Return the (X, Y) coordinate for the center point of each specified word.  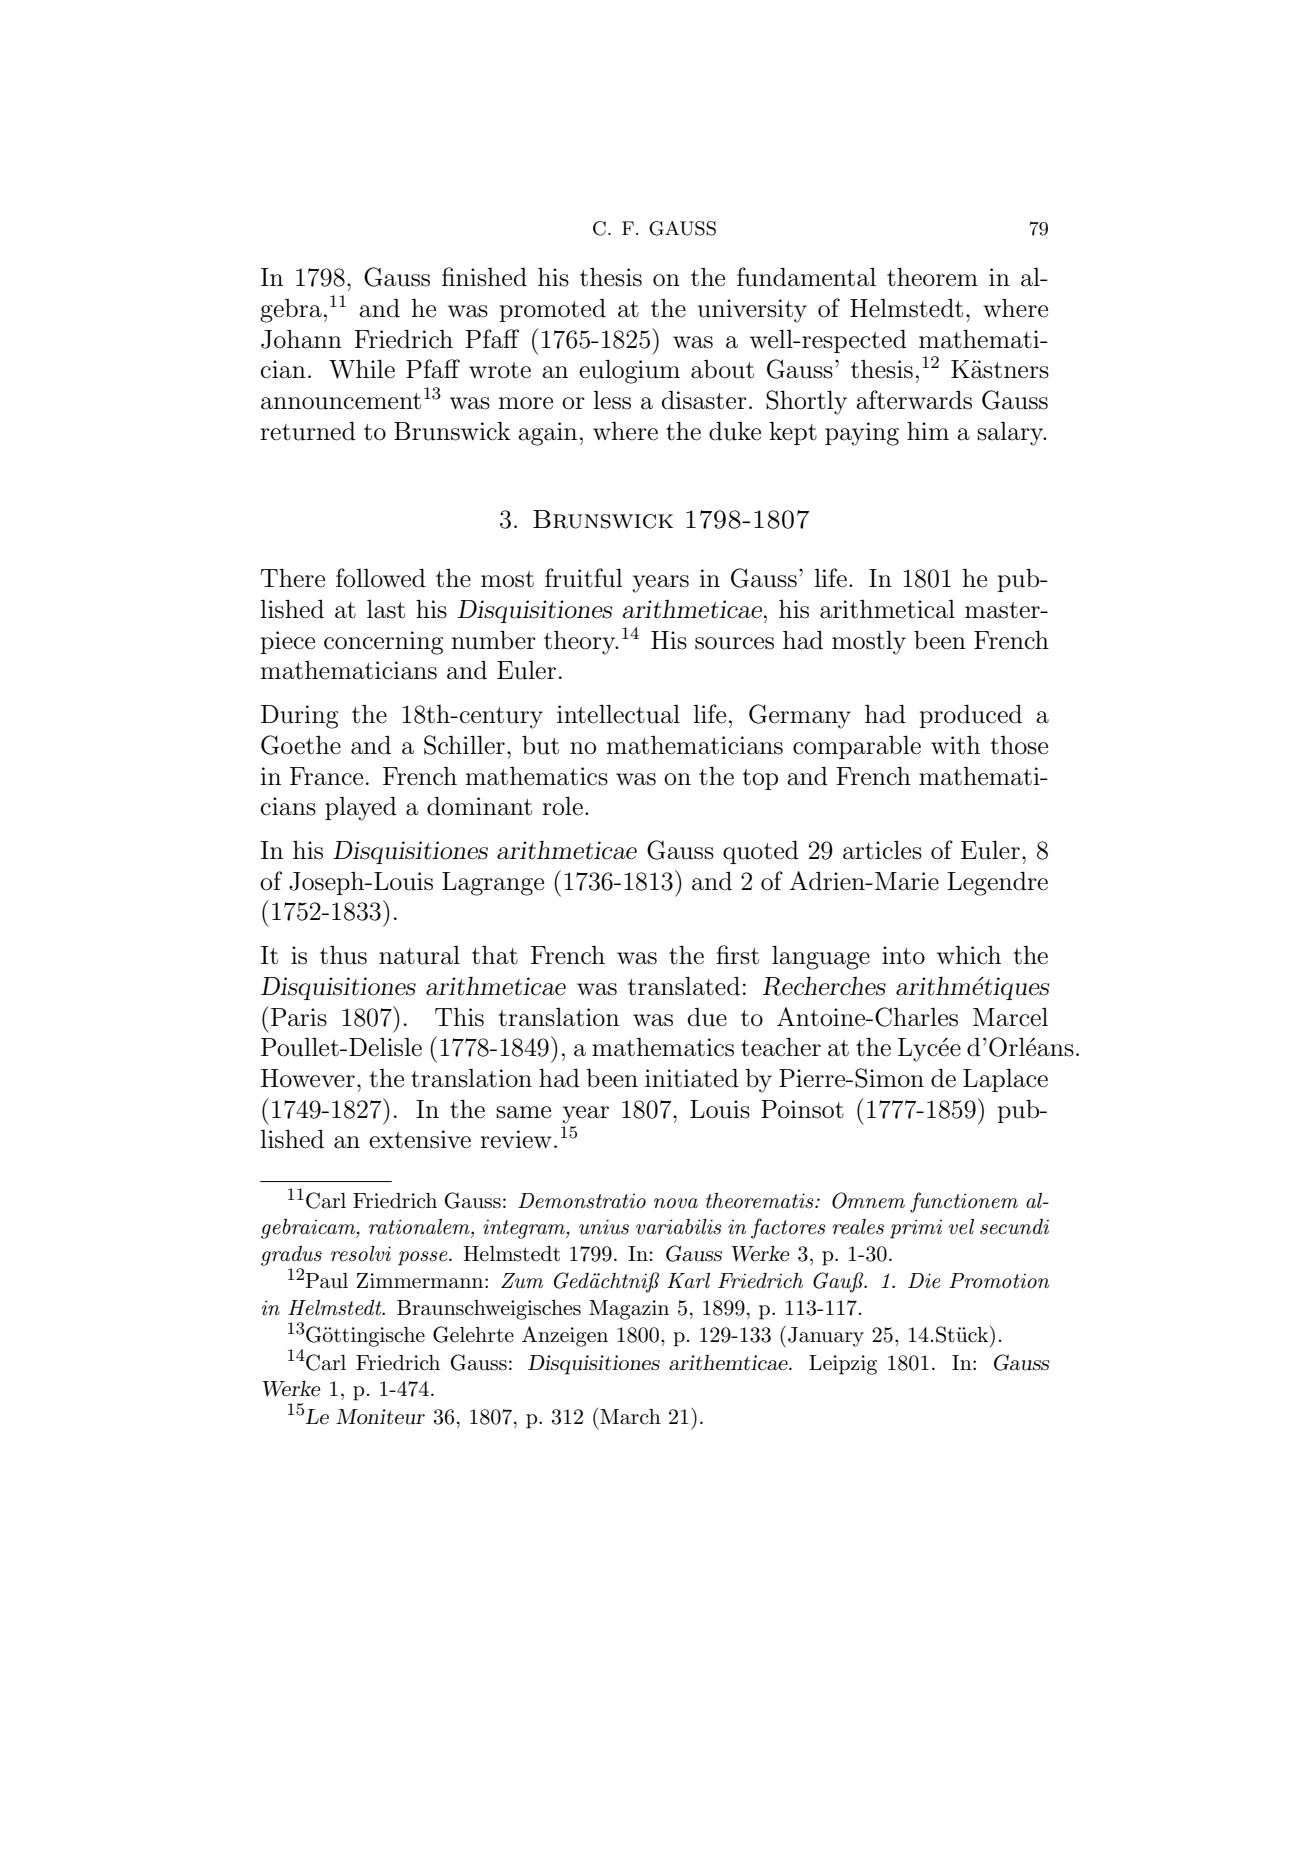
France (326, 776)
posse (424, 1258)
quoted (761, 852)
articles (882, 850)
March (630, 1417)
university (752, 311)
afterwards (914, 400)
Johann (301, 339)
